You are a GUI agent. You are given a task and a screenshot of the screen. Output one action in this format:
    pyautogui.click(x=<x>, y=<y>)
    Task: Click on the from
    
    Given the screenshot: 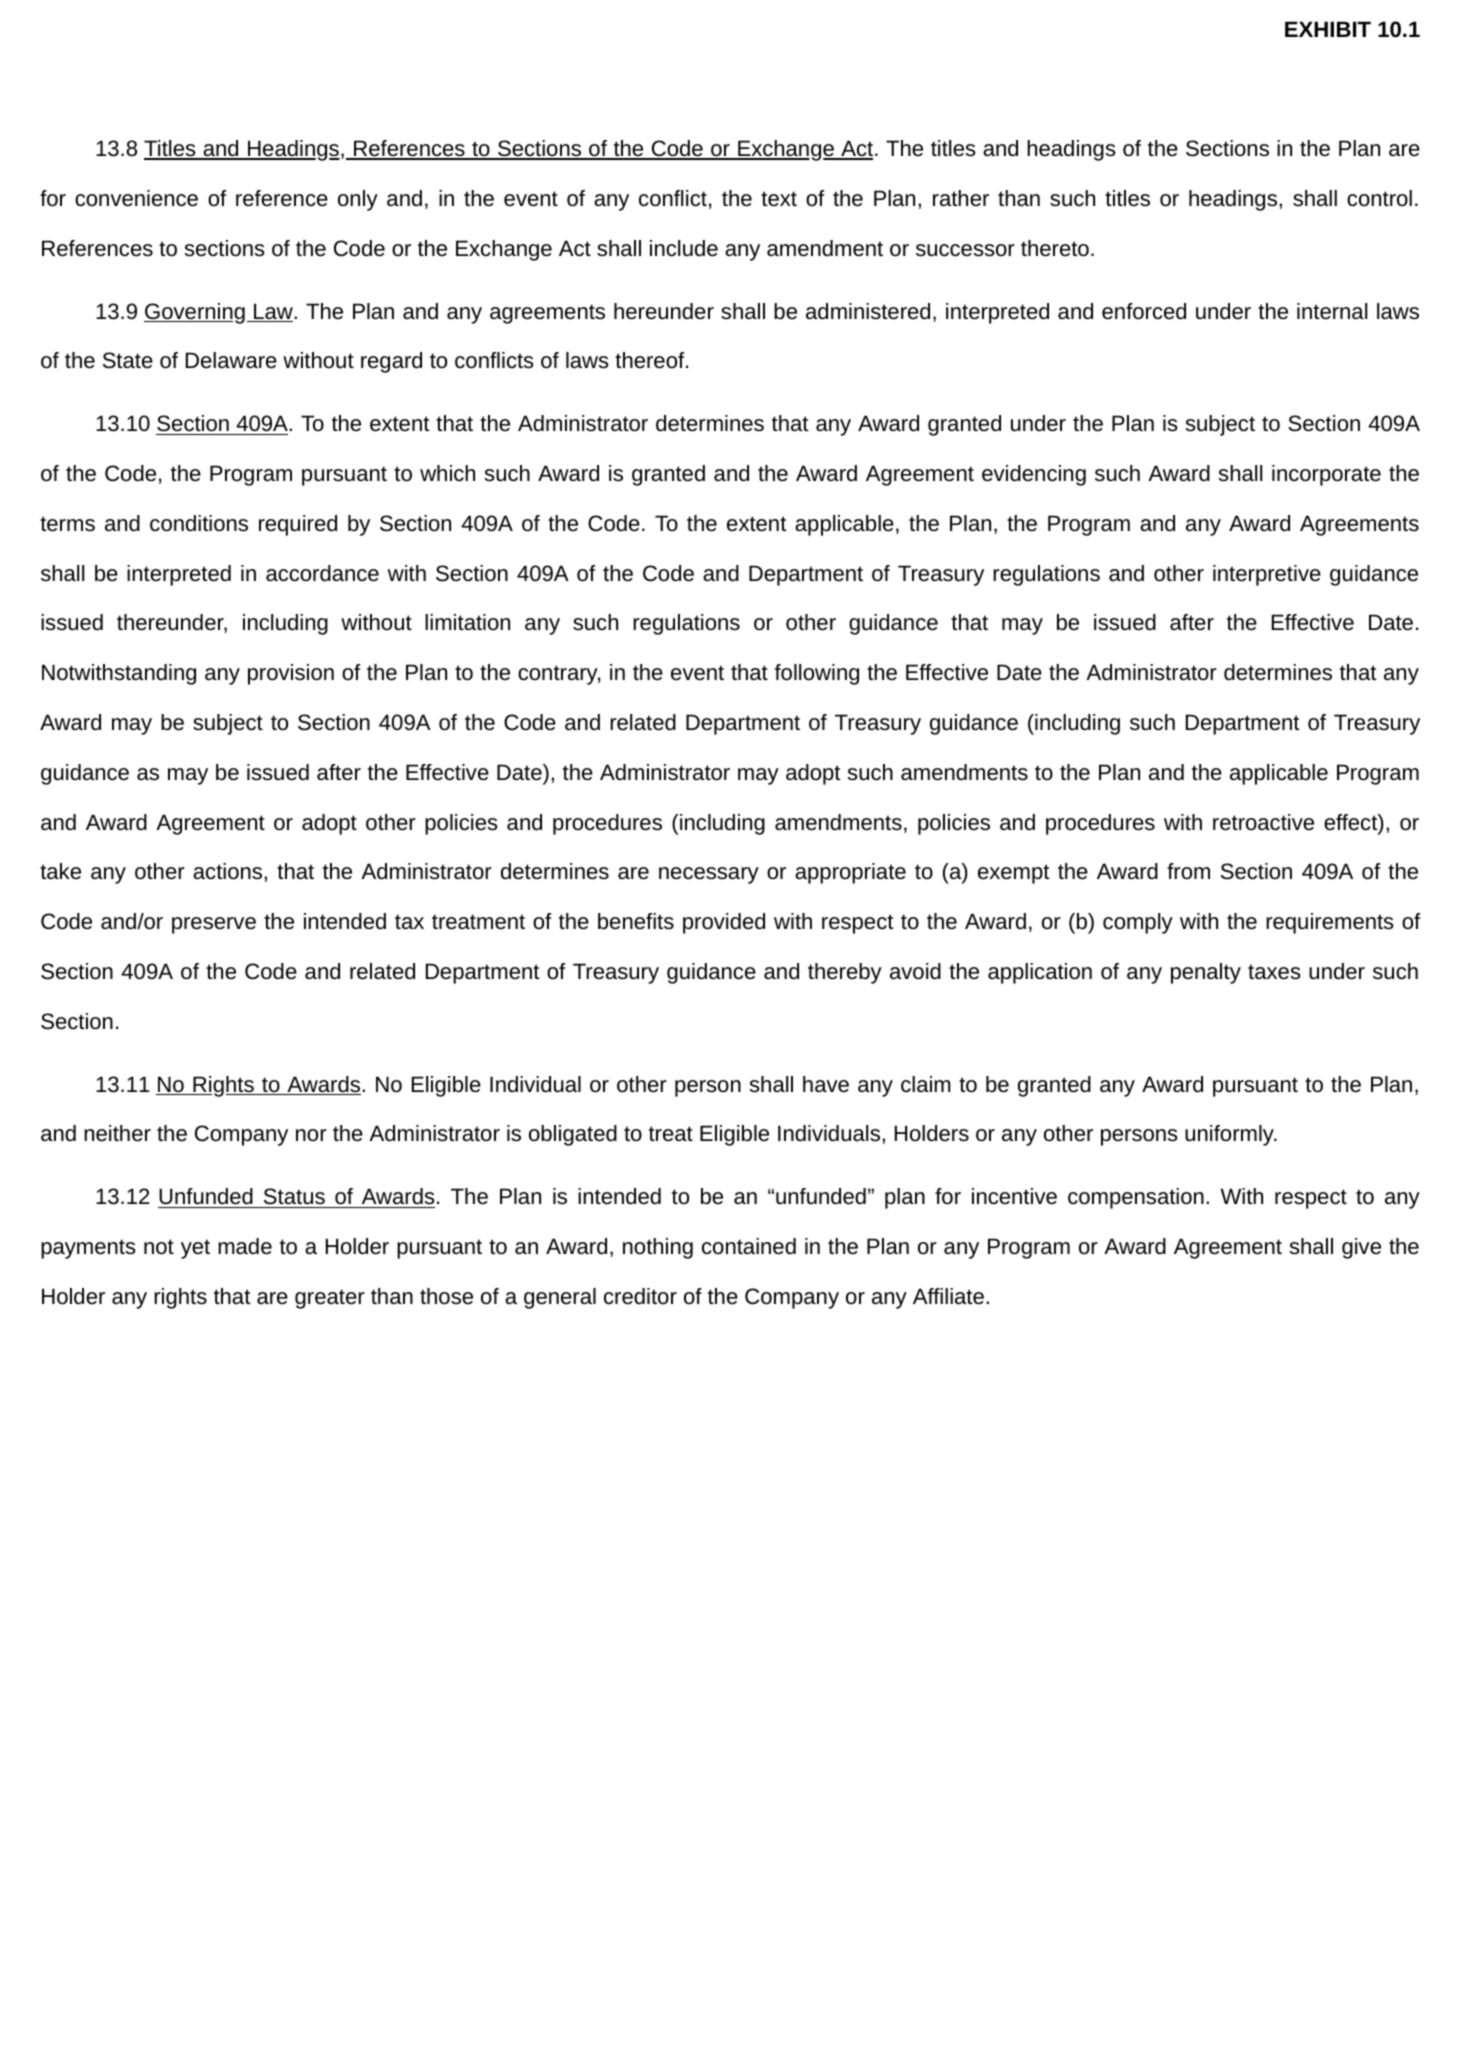 What is the action you would take?
    pyautogui.click(x=1188, y=871)
